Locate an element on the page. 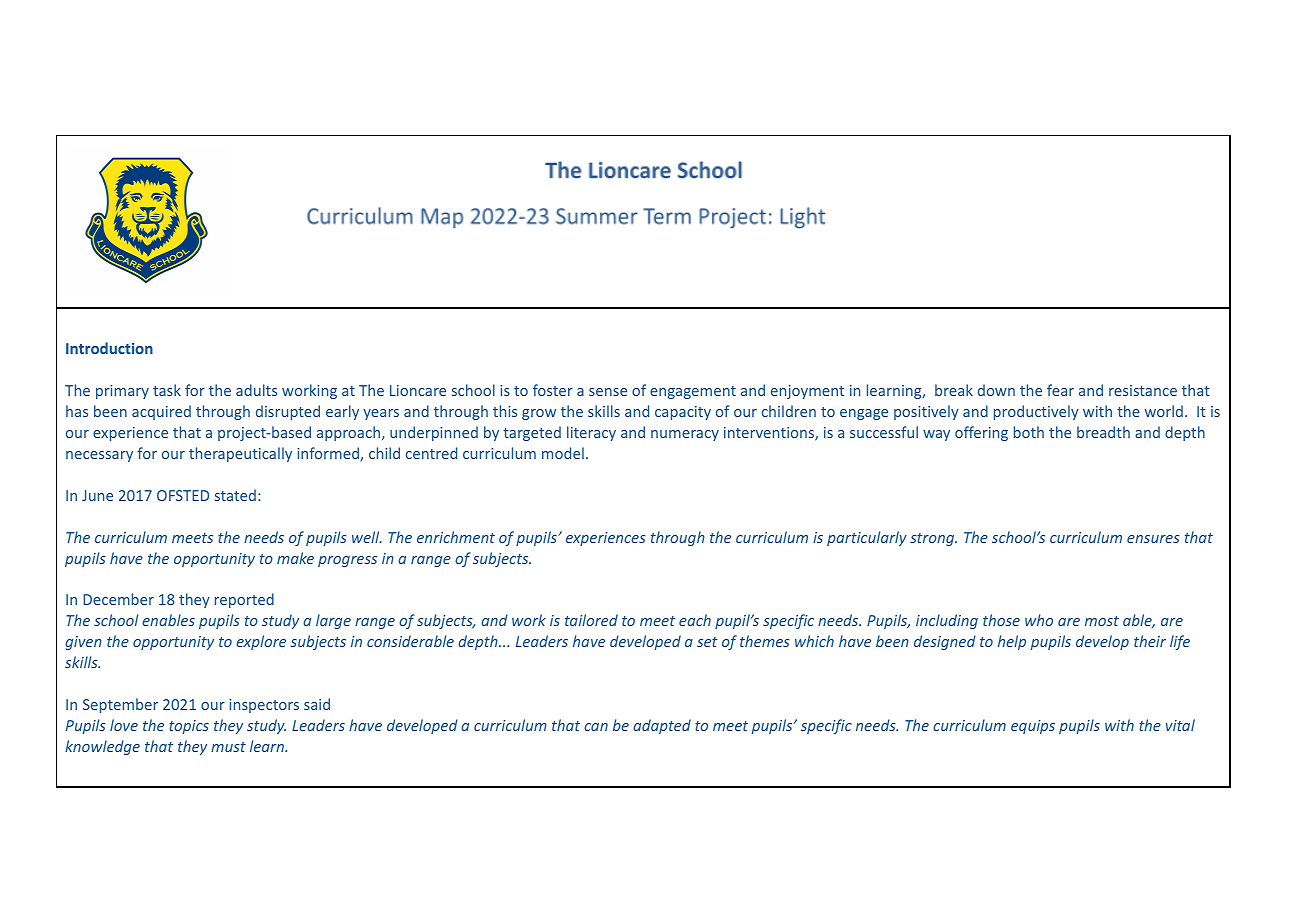 Image resolution: width=1307 pixels, height=924 pixels. make is located at coordinates (295, 558).
